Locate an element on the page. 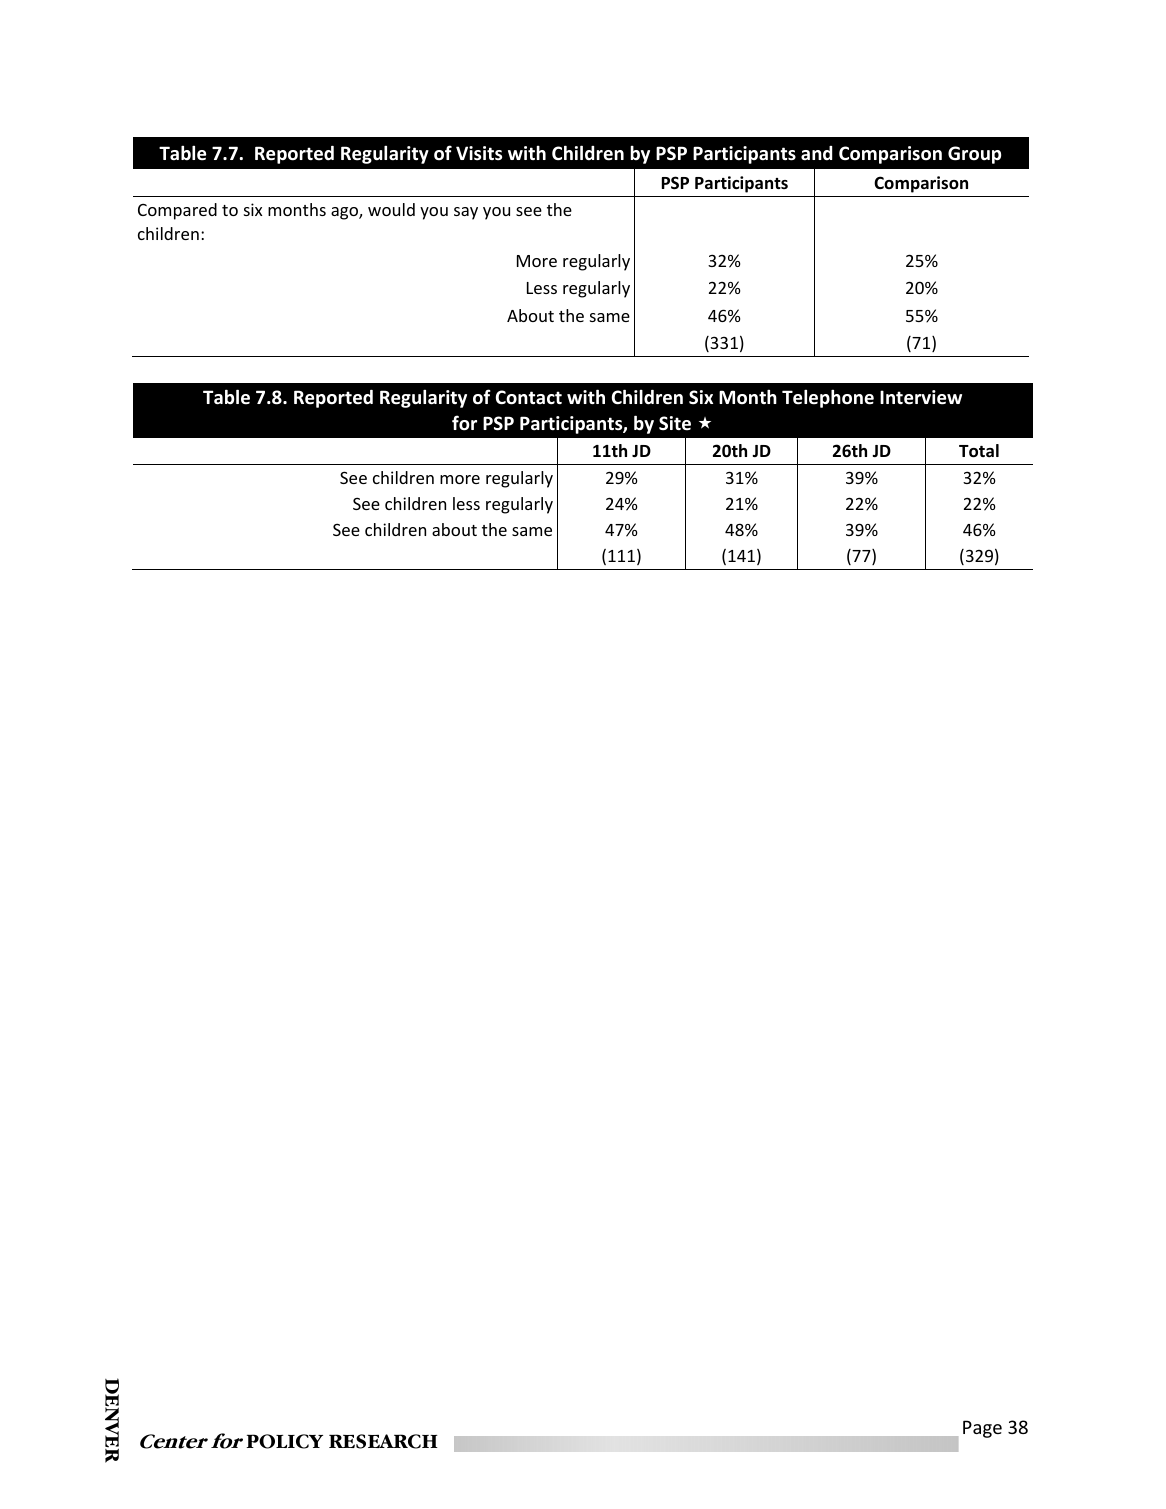  Compared is located at coordinates (177, 211).
